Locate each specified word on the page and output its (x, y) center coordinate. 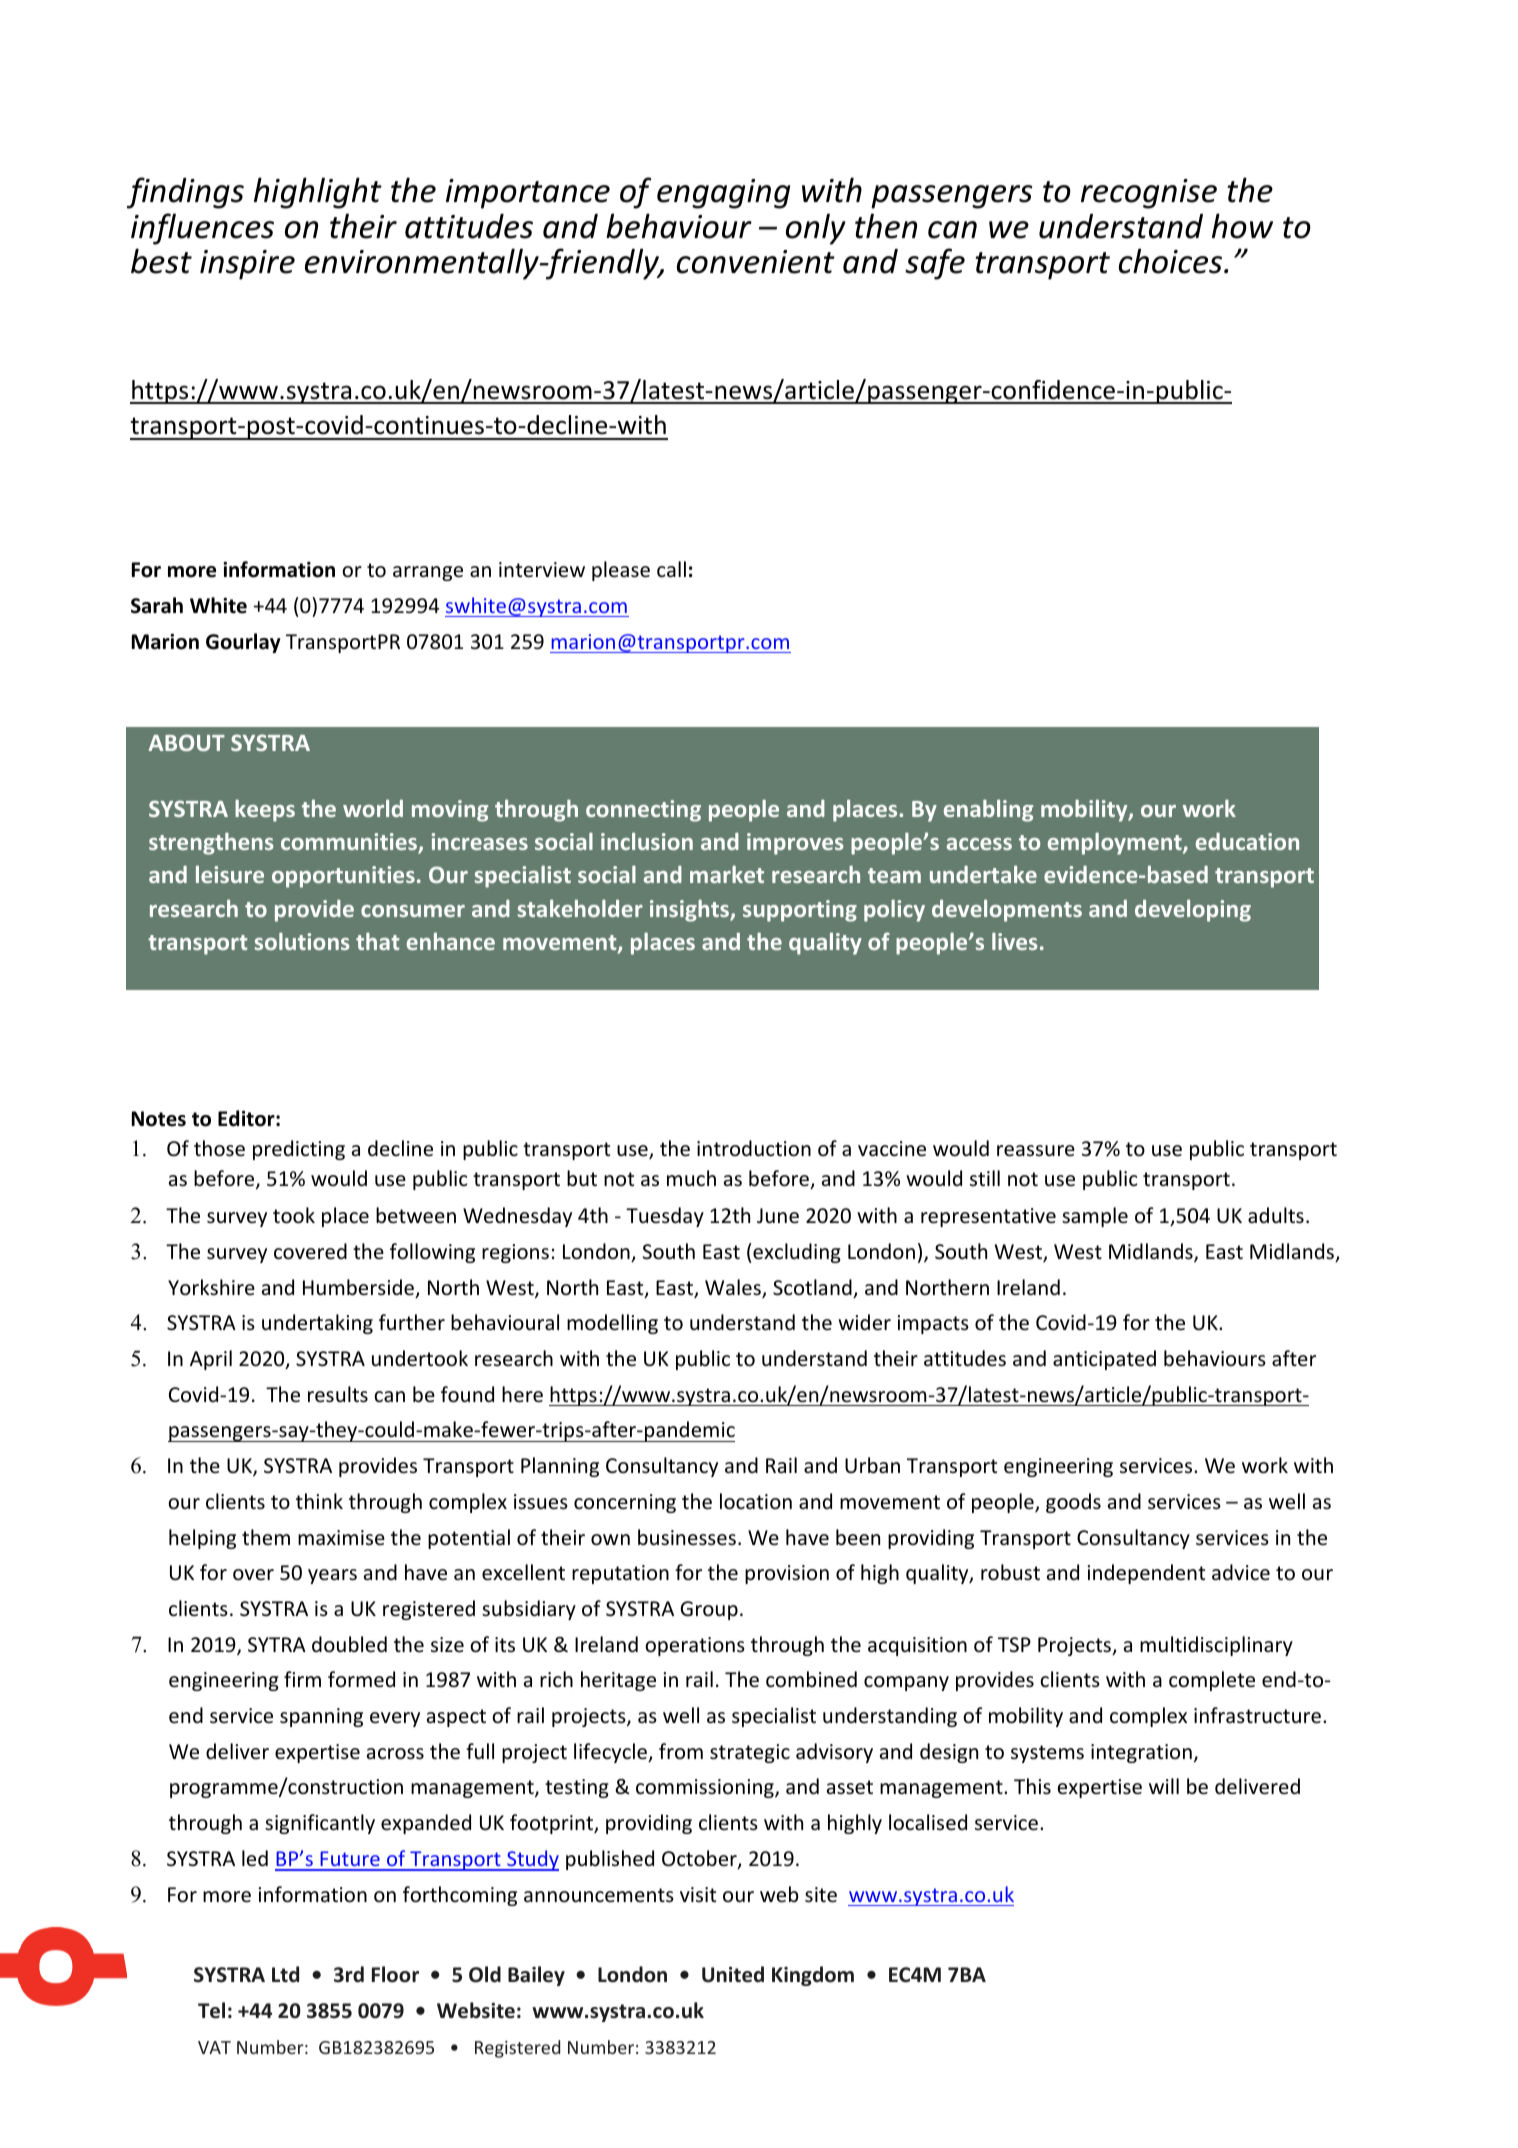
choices (1172, 261)
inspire (247, 265)
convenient (756, 262)
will (1164, 1786)
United (733, 1974)
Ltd (285, 1974)
